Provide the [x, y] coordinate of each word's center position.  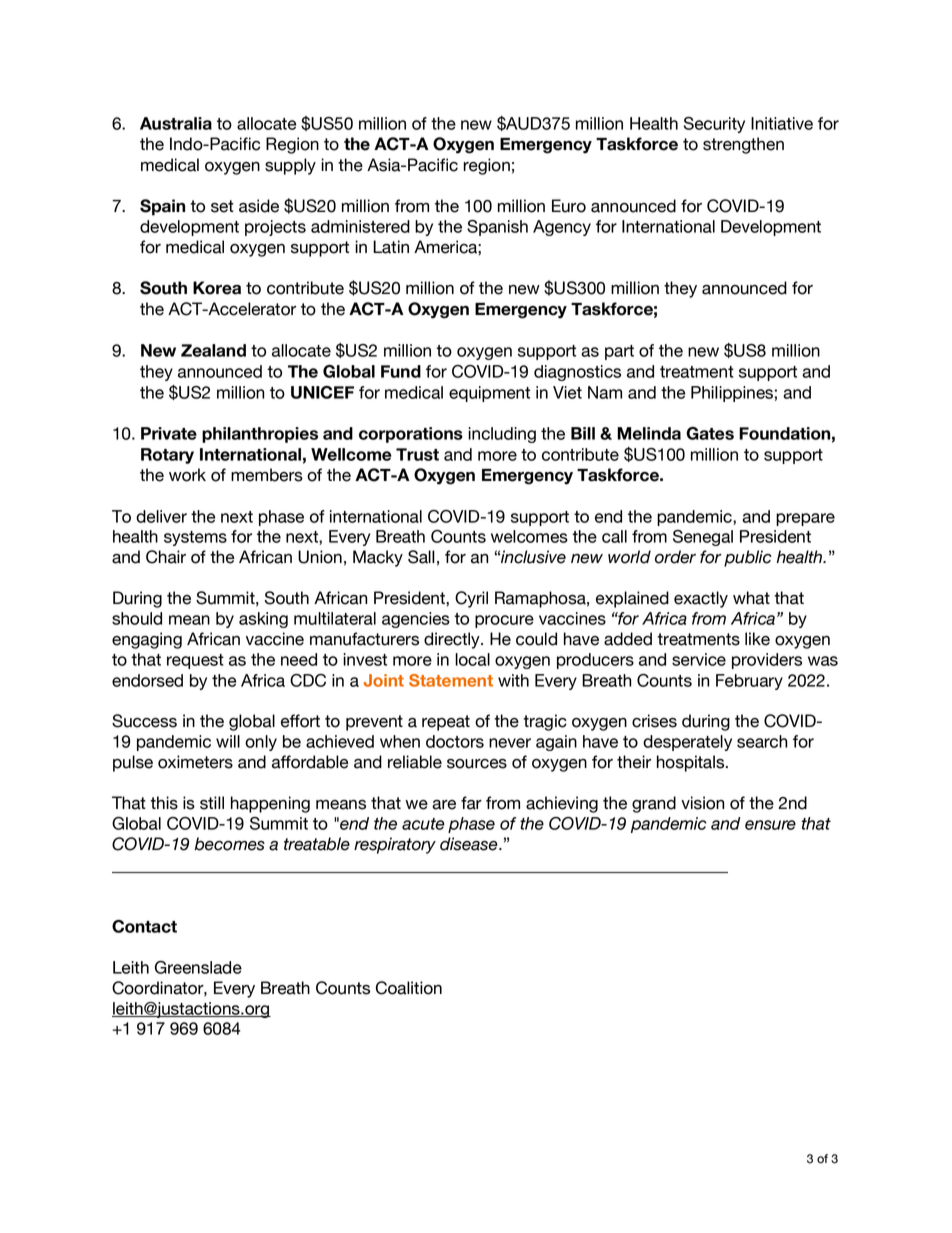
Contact [144, 926]
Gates [710, 433]
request [195, 661]
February [749, 682]
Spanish [497, 228]
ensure [770, 825]
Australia [176, 123]
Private [169, 433]
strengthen [743, 145]
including [502, 435]
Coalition [409, 988]
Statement [451, 680]
